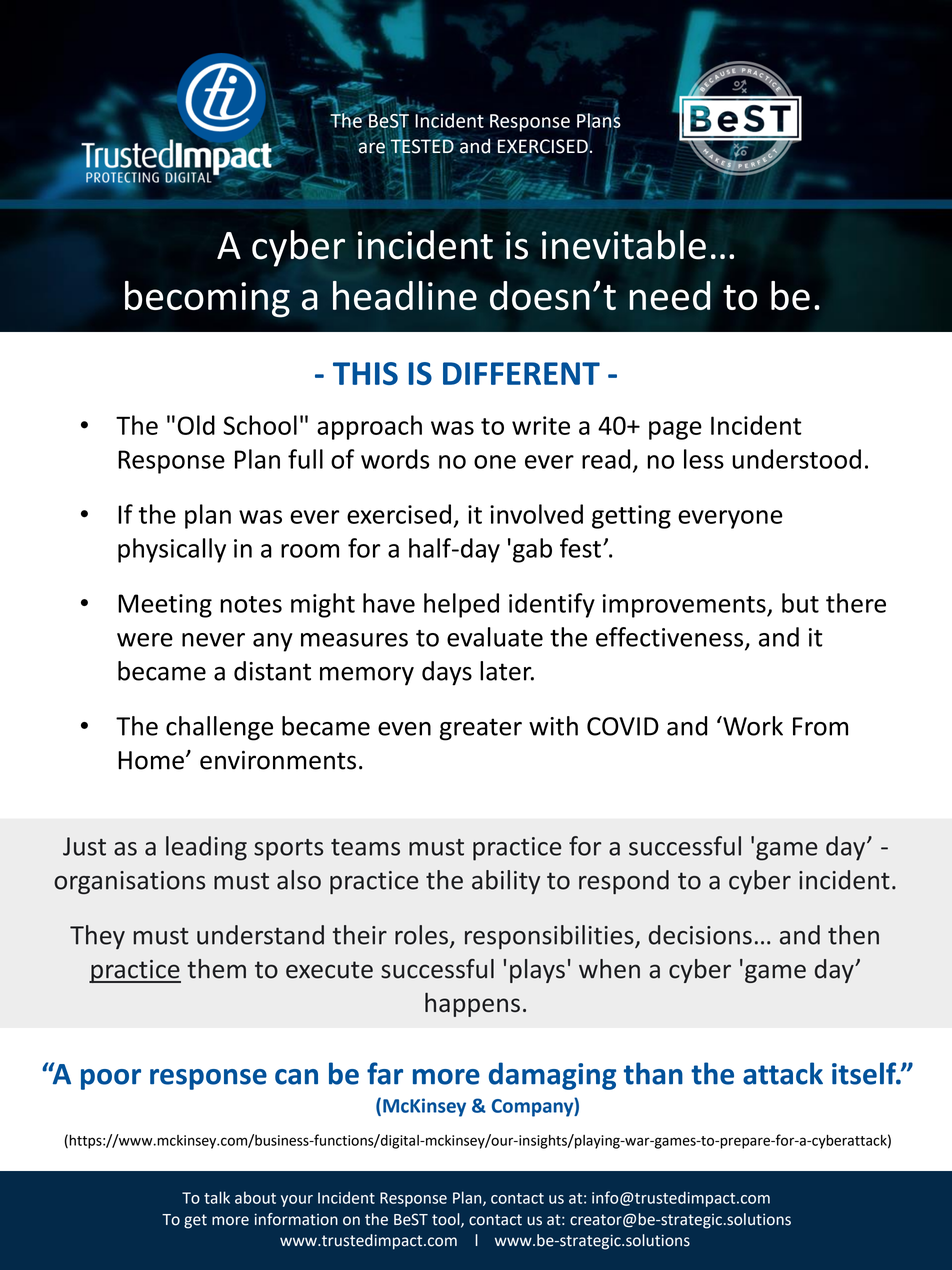 The height and width of the image is (1270, 952). Describe the element at coordinates (207, 299) in the image. I see `becoming` at that location.
